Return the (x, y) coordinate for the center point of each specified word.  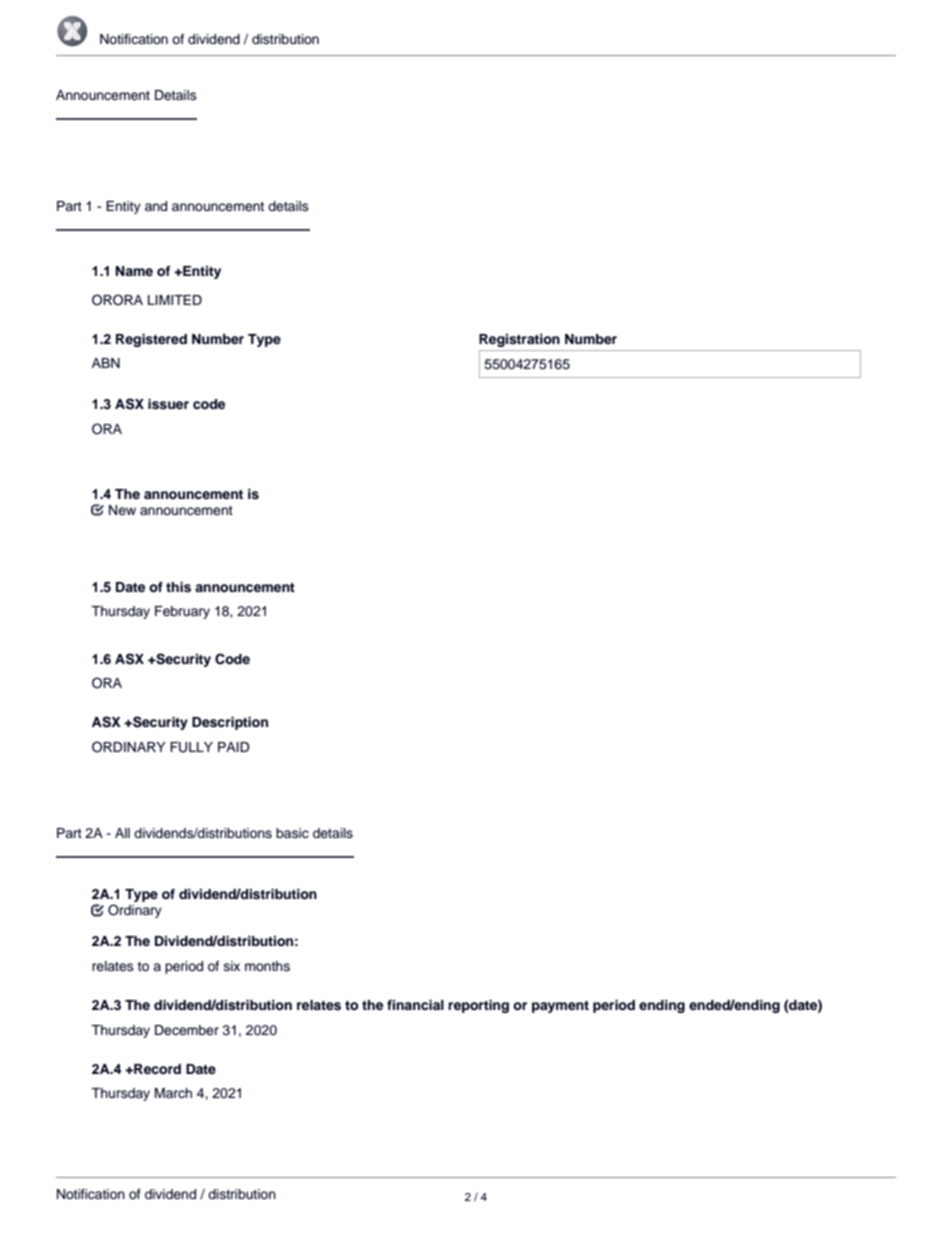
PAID (233, 747)
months (267, 966)
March (173, 1093)
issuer (168, 404)
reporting (478, 1006)
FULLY (191, 747)
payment (560, 1007)
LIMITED (175, 300)
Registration (519, 340)
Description (230, 723)
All (122, 833)
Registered (151, 340)
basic (292, 833)
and (156, 206)
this (178, 587)
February (182, 612)
